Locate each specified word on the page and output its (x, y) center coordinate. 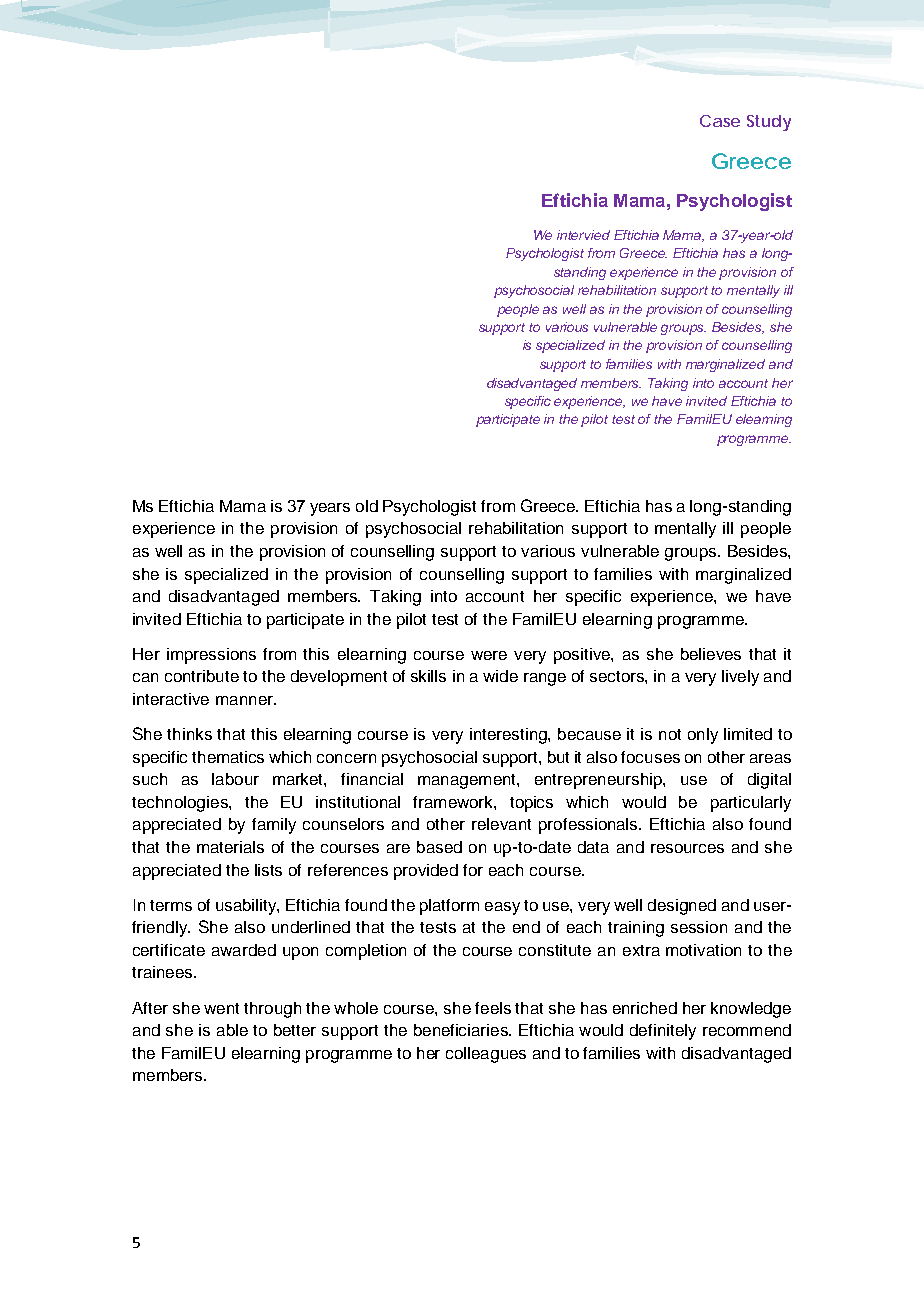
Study (769, 123)
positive (583, 656)
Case (720, 121)
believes (711, 654)
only (703, 736)
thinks (189, 734)
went (221, 1008)
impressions (211, 656)
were (489, 655)
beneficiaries (462, 1030)
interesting (509, 736)
